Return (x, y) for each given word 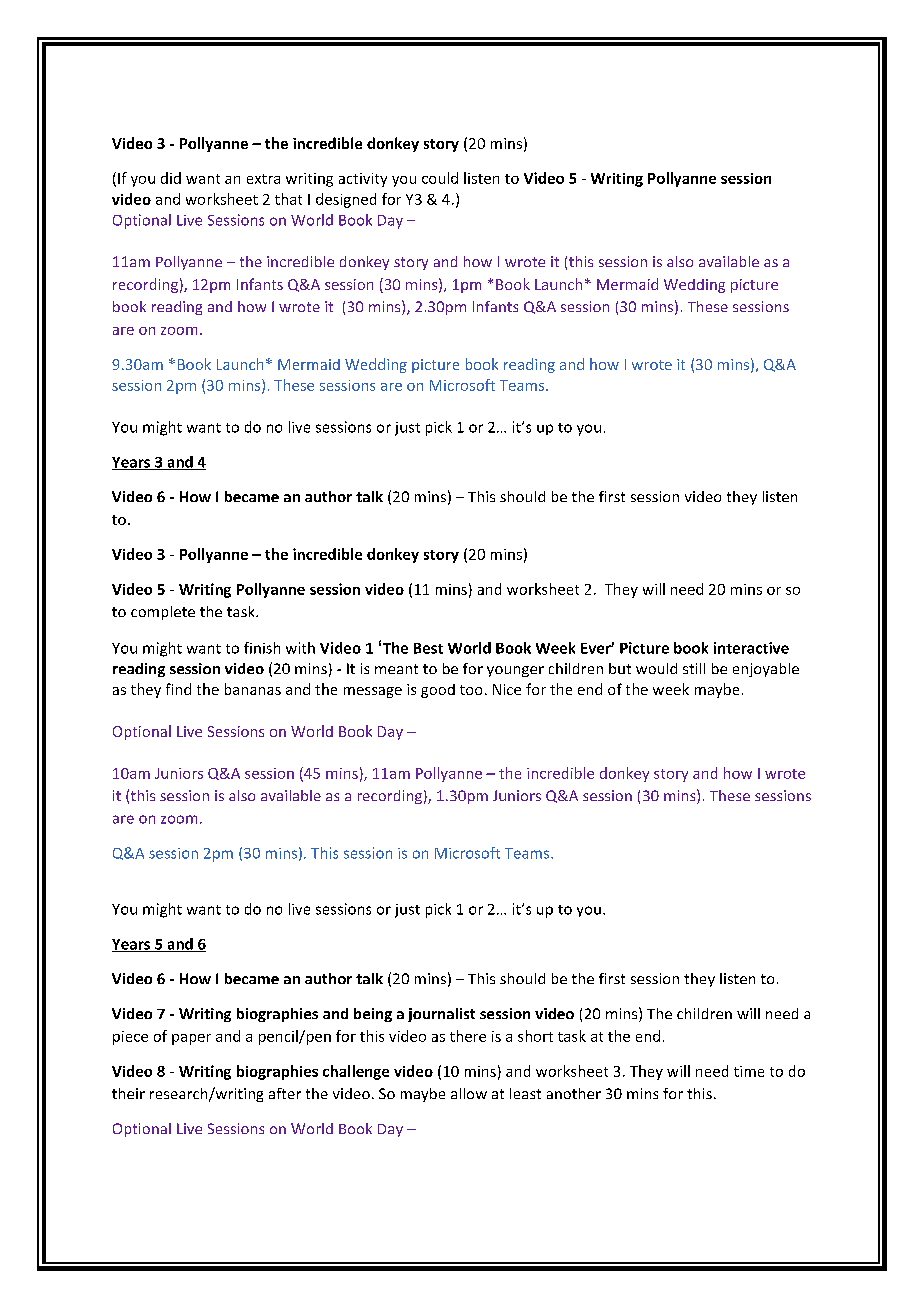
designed (346, 200)
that (288, 199)
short (535, 1036)
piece (130, 1038)
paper (191, 1039)
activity (363, 180)
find (178, 689)
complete (163, 613)
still (694, 668)
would (656, 668)
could (440, 178)
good (438, 691)
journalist (441, 1015)
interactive (751, 648)
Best (428, 648)
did (171, 178)
